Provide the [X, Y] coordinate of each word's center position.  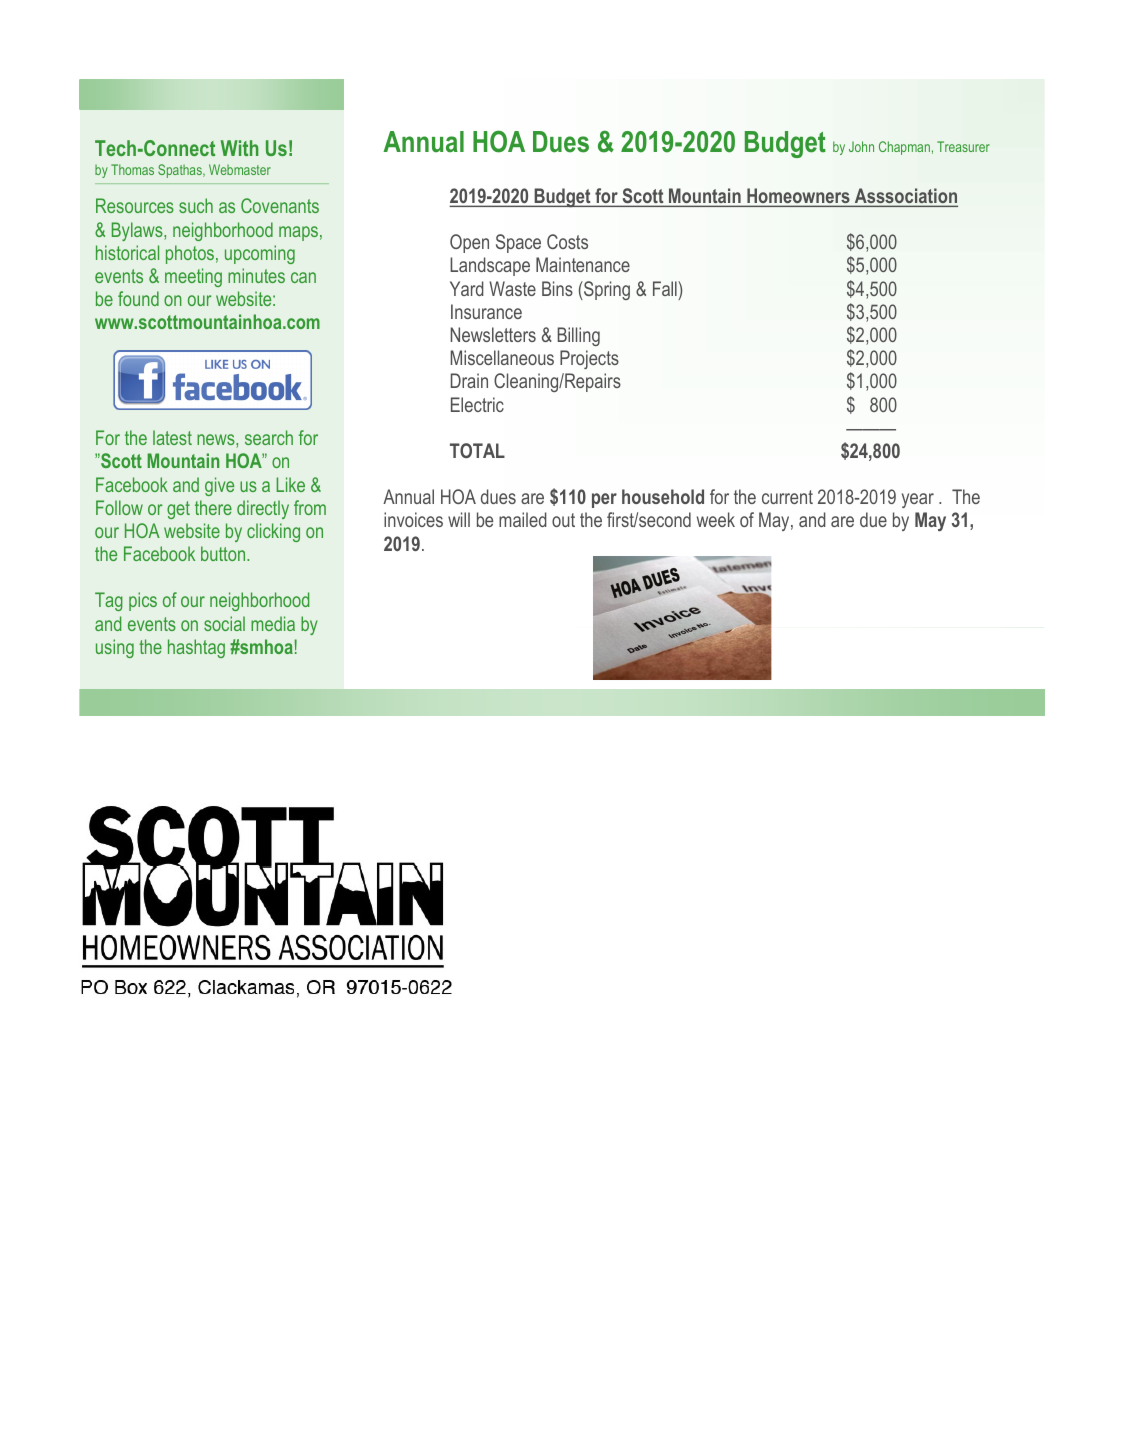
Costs [567, 241]
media [273, 623]
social [224, 623]
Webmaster [240, 169]
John [861, 146]
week [716, 519]
